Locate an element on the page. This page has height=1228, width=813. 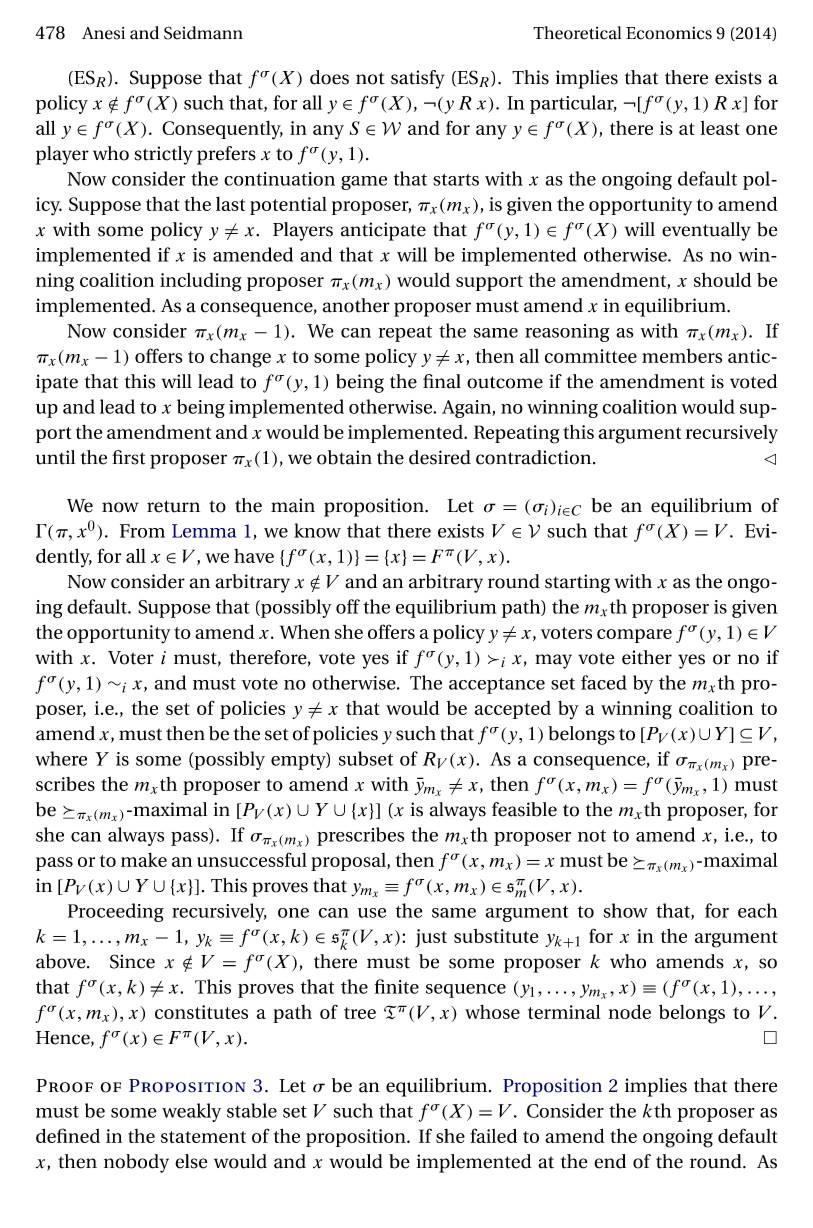
members is located at coordinates (682, 356).
